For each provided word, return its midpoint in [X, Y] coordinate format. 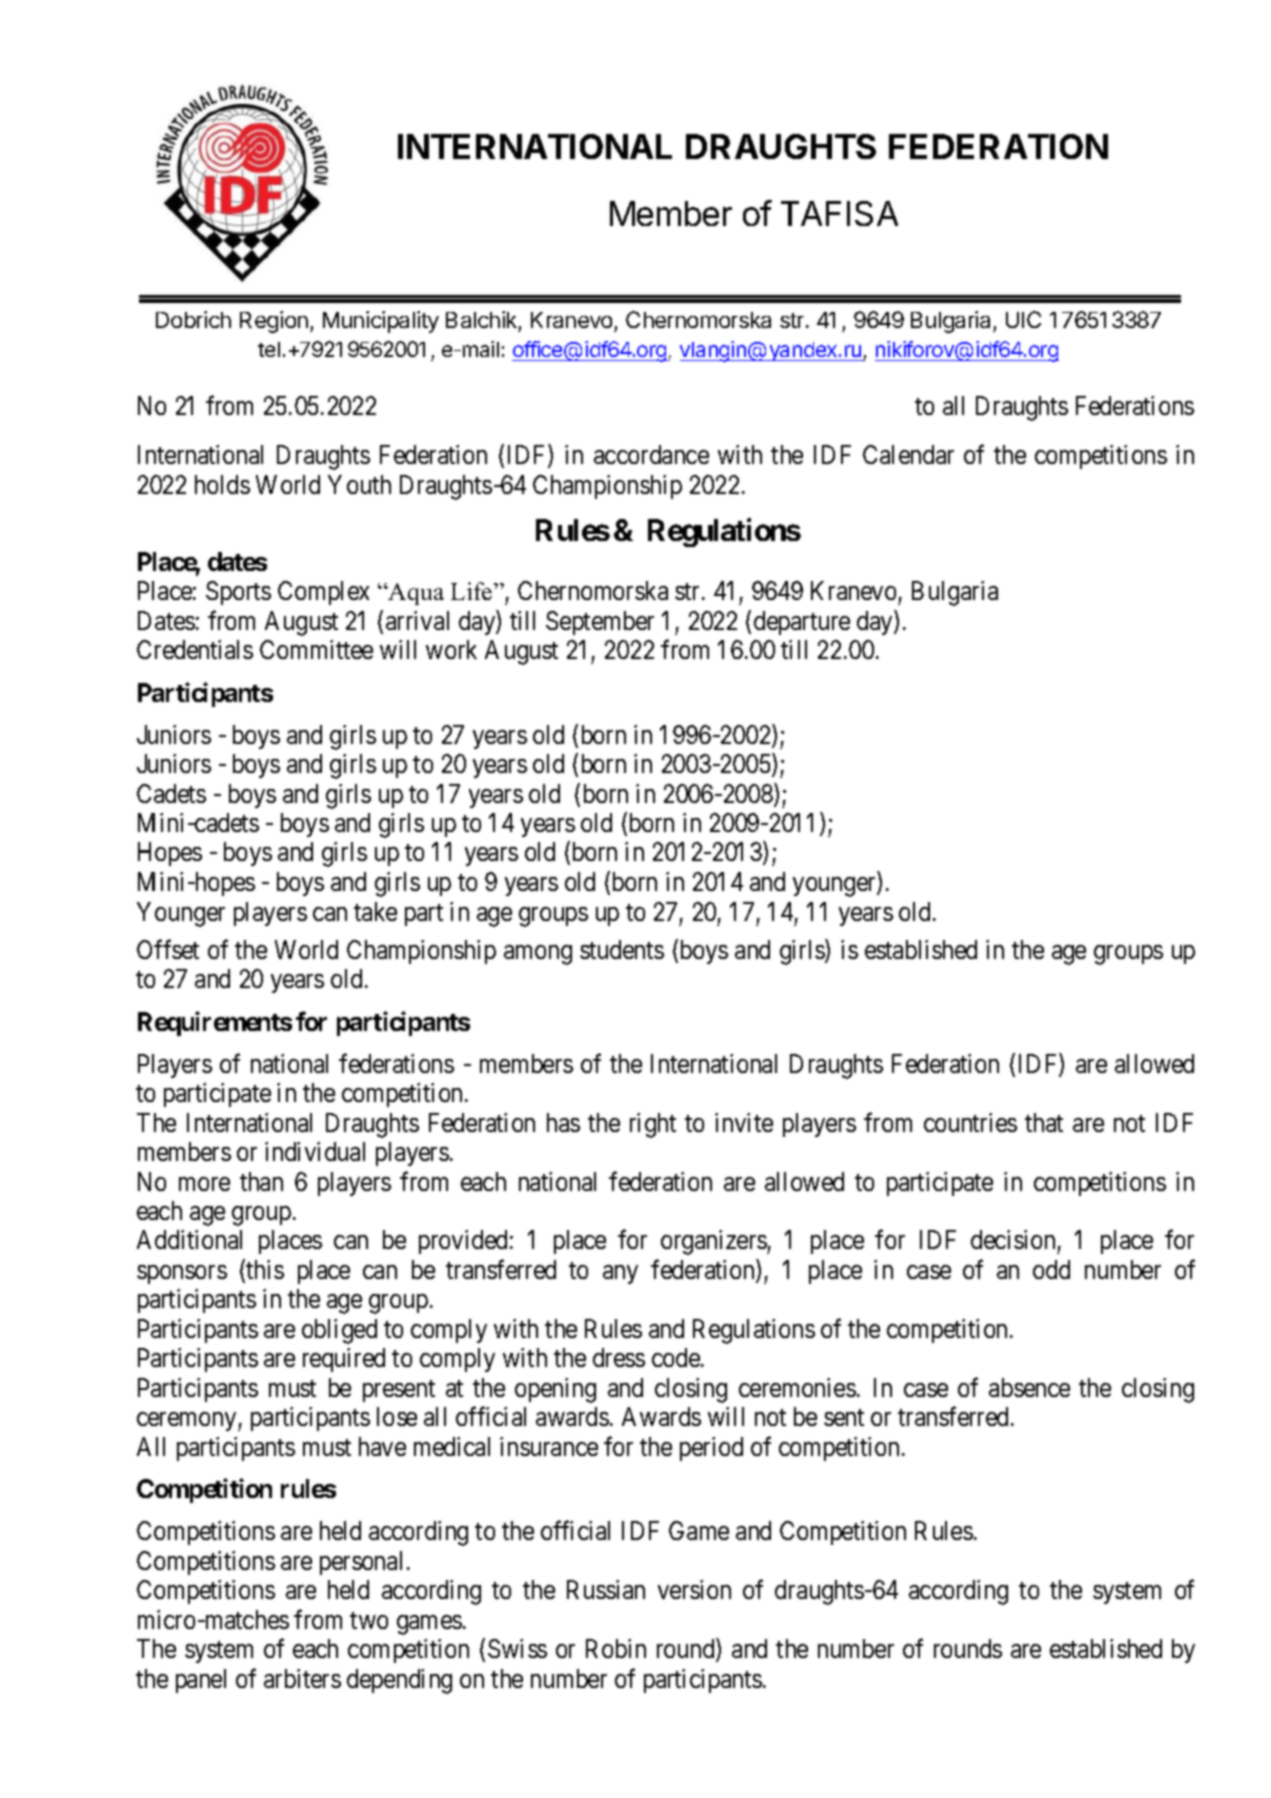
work [451, 649]
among [538, 955]
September [600, 623]
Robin [616, 1648]
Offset [168, 949]
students [622, 949]
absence [1029, 1387]
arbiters [302, 1678]
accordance [651, 454]
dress [619, 1357]
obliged [339, 1331]
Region [274, 322]
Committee [316, 649]
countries [970, 1122]
